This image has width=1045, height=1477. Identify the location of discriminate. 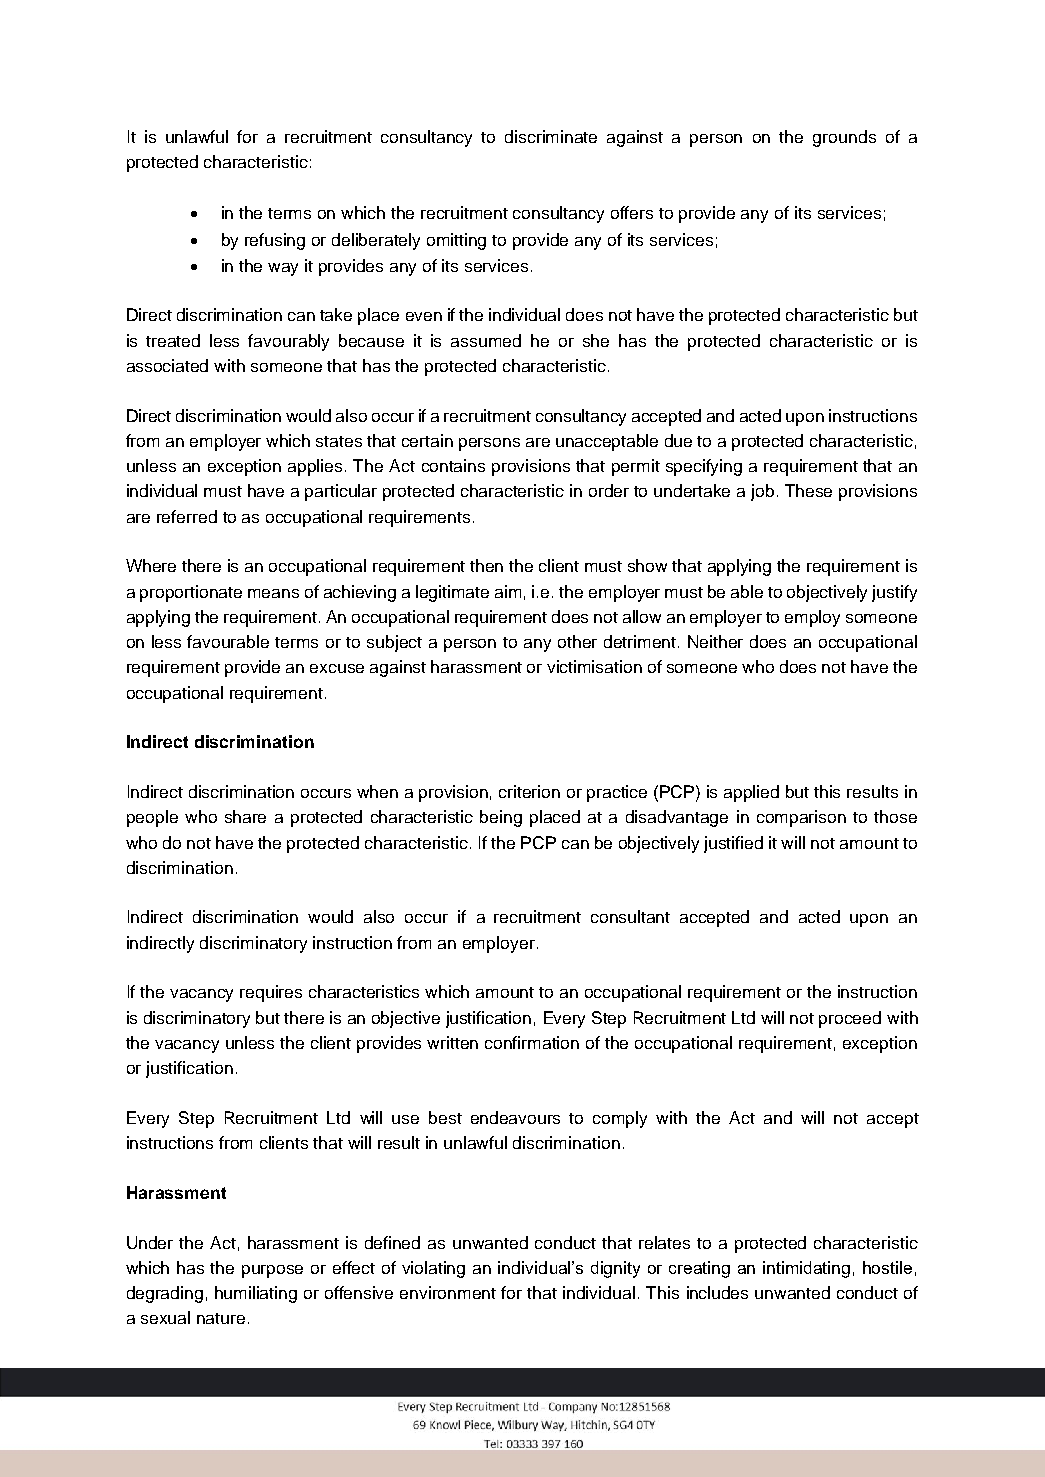
(551, 136).
